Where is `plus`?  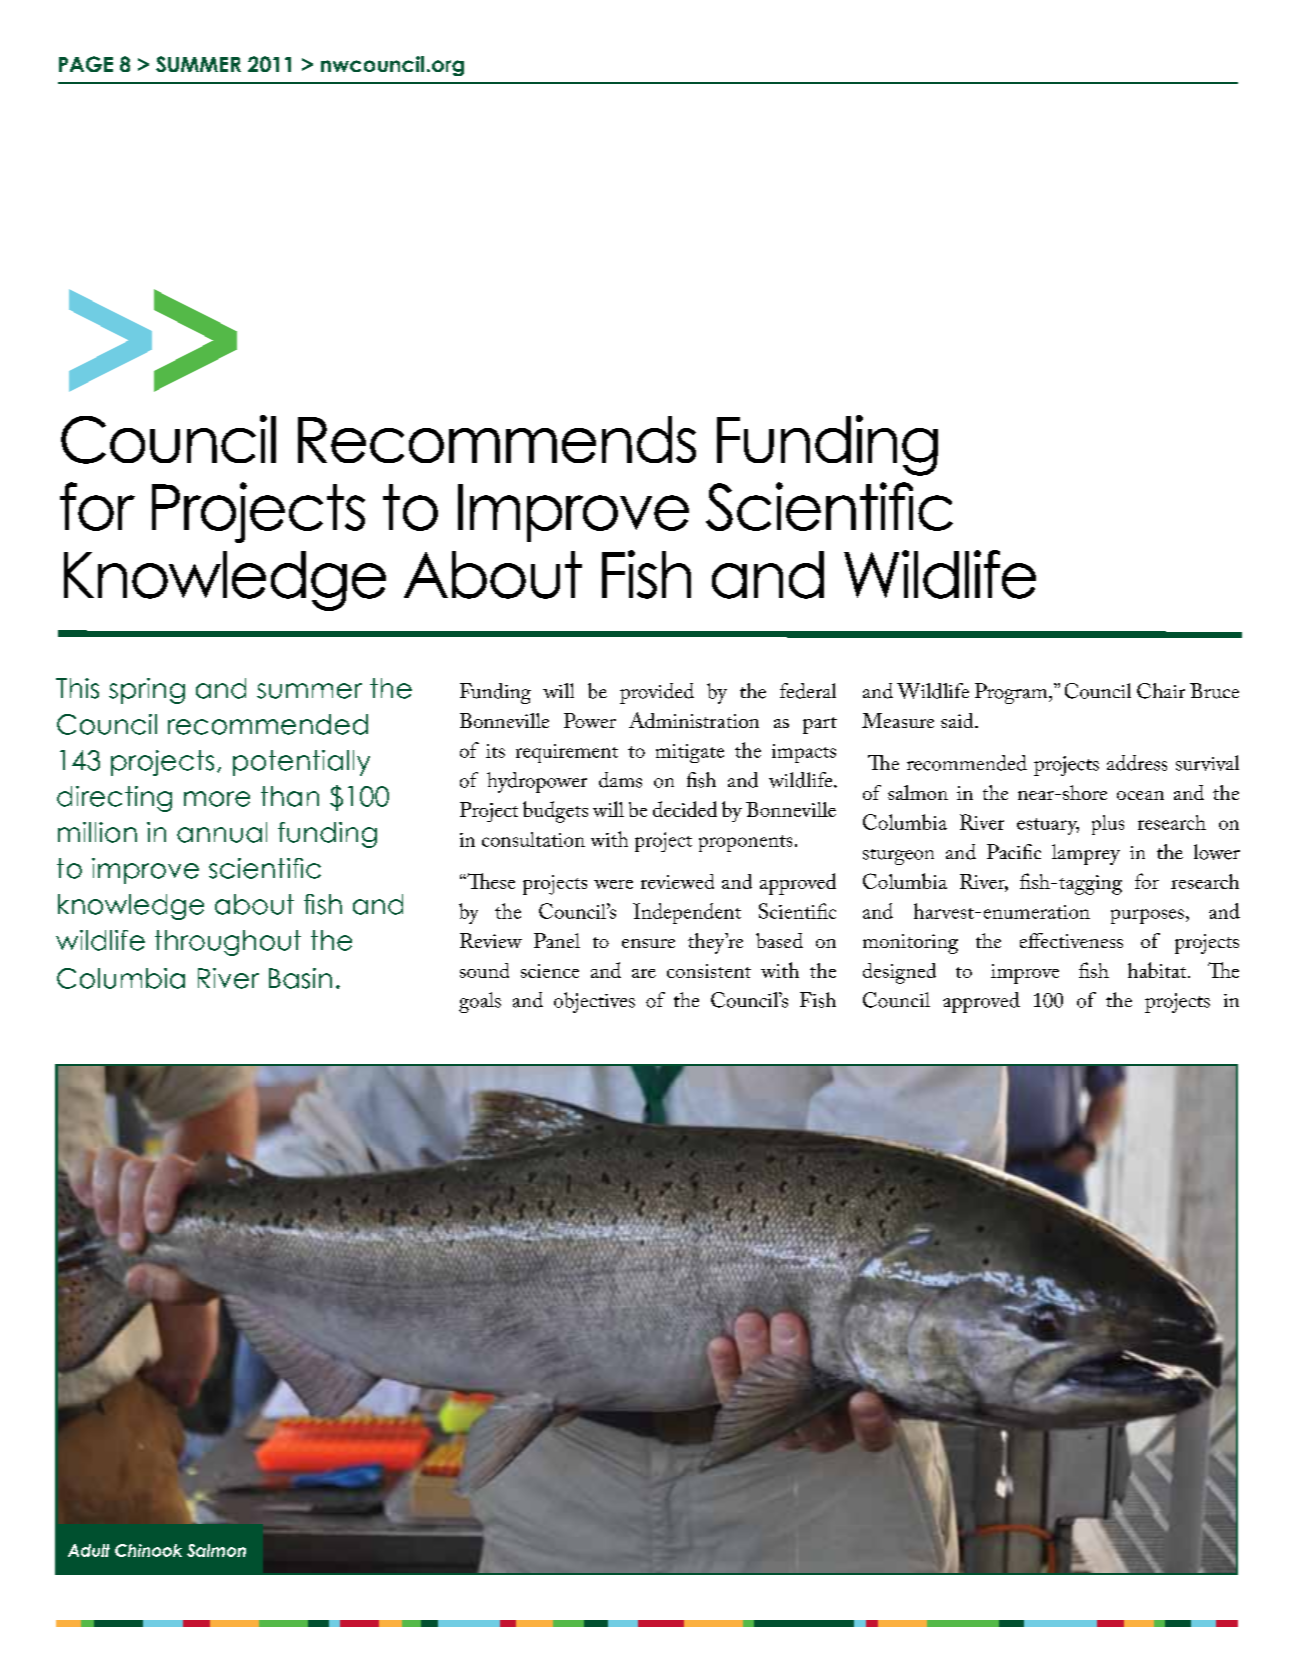
plus is located at coordinates (1108, 825).
